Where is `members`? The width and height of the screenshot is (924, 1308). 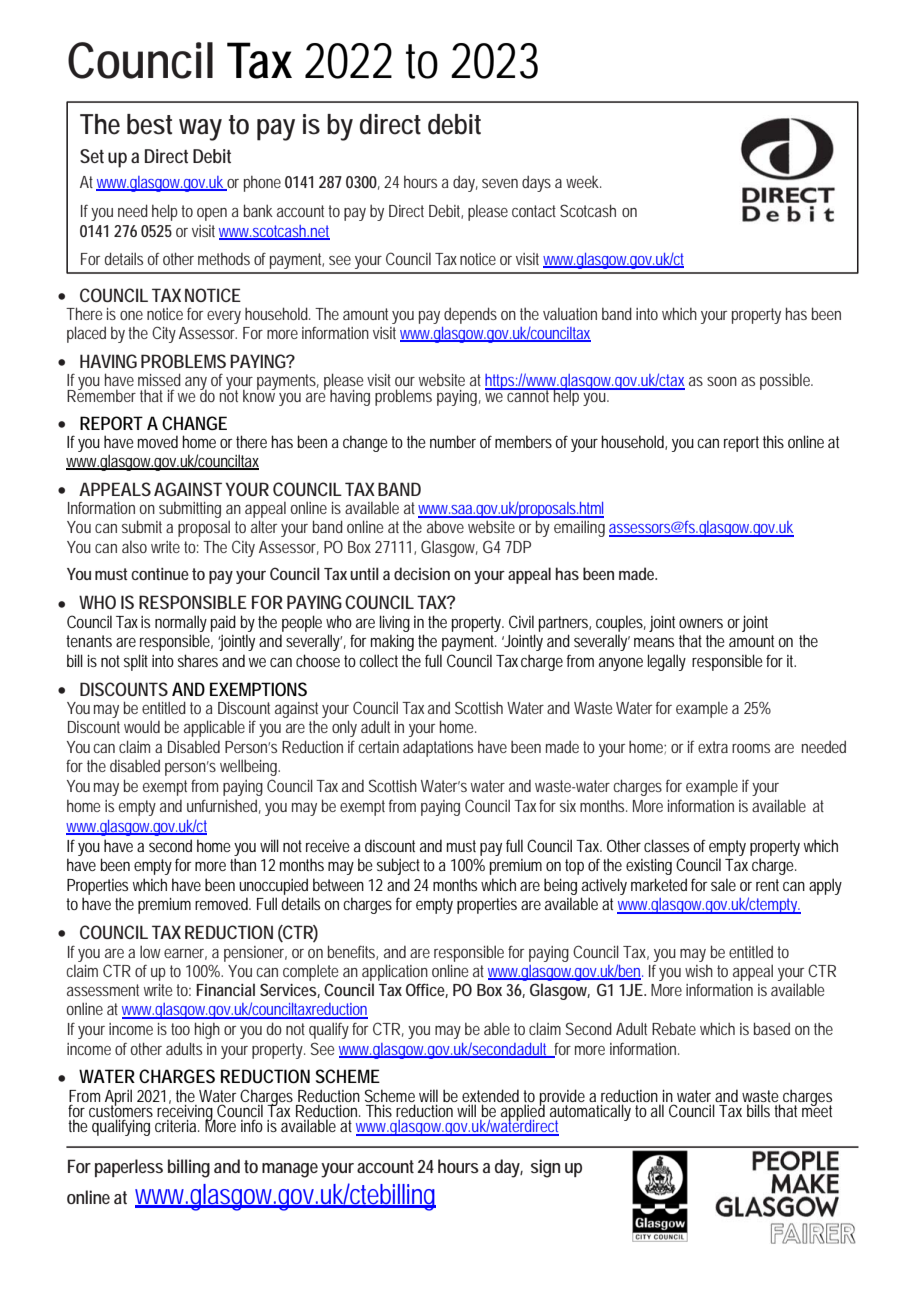 members is located at coordinates (525, 441).
